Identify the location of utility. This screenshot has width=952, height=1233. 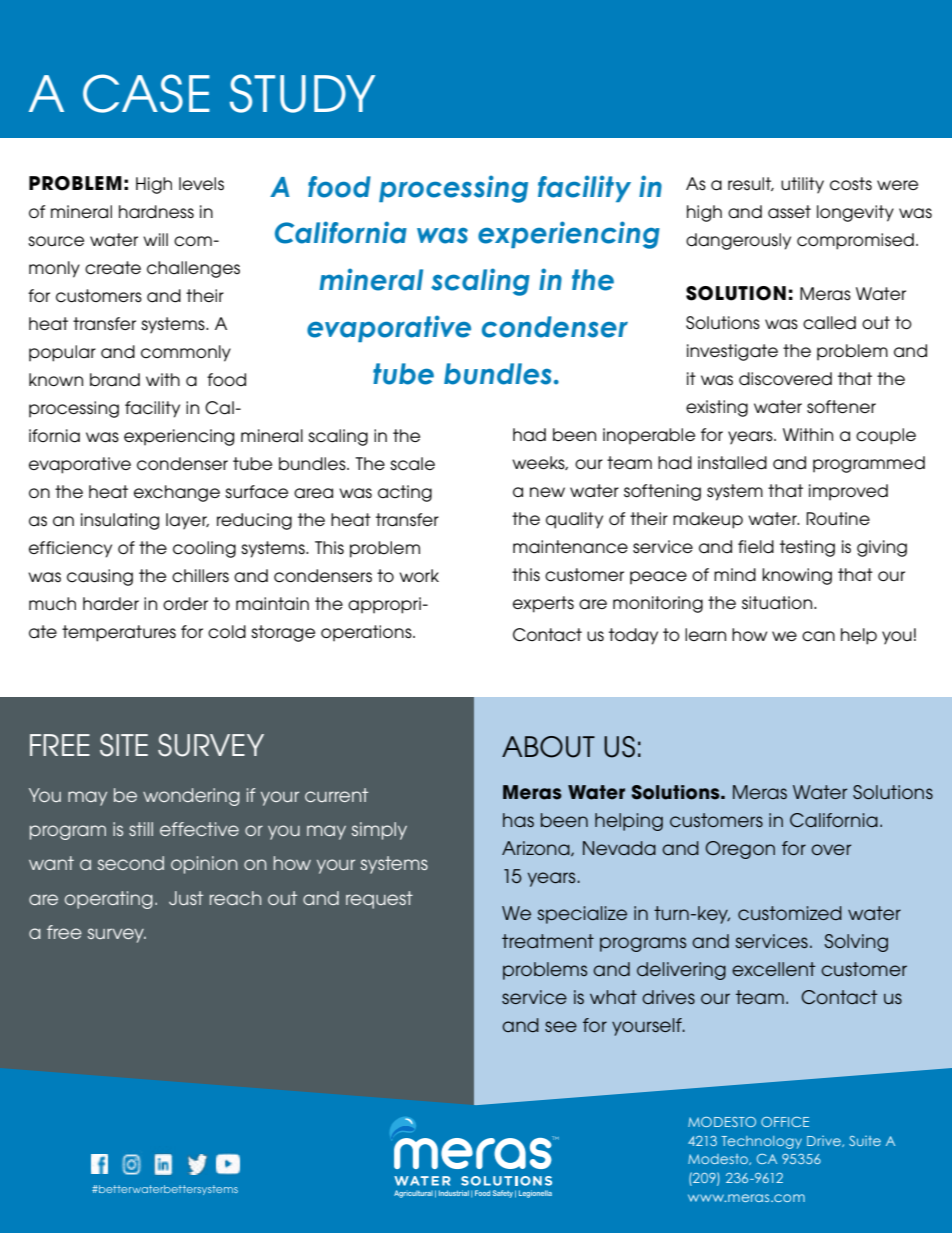
(802, 185).
